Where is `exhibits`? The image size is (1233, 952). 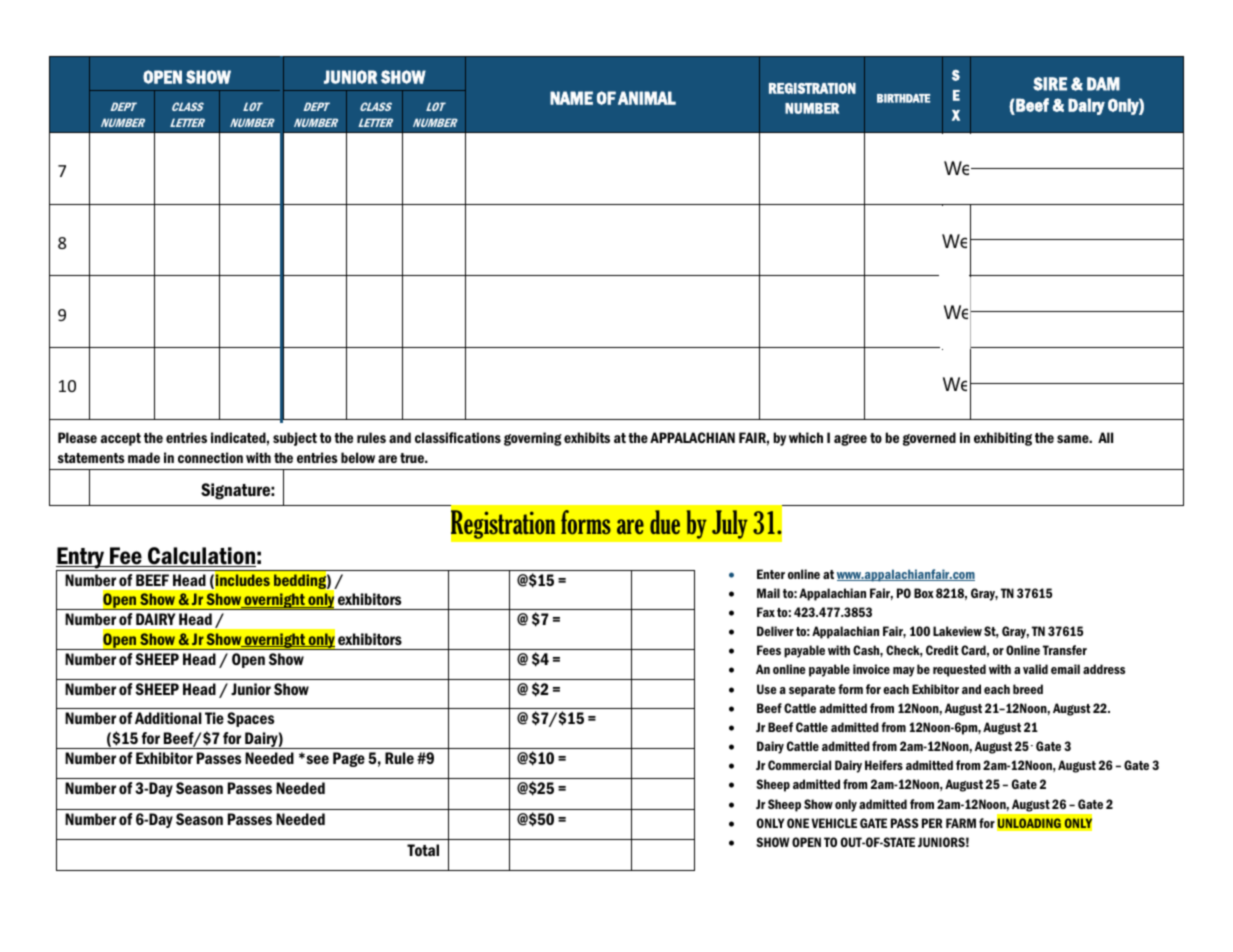
exhibits is located at coordinates (587, 437).
